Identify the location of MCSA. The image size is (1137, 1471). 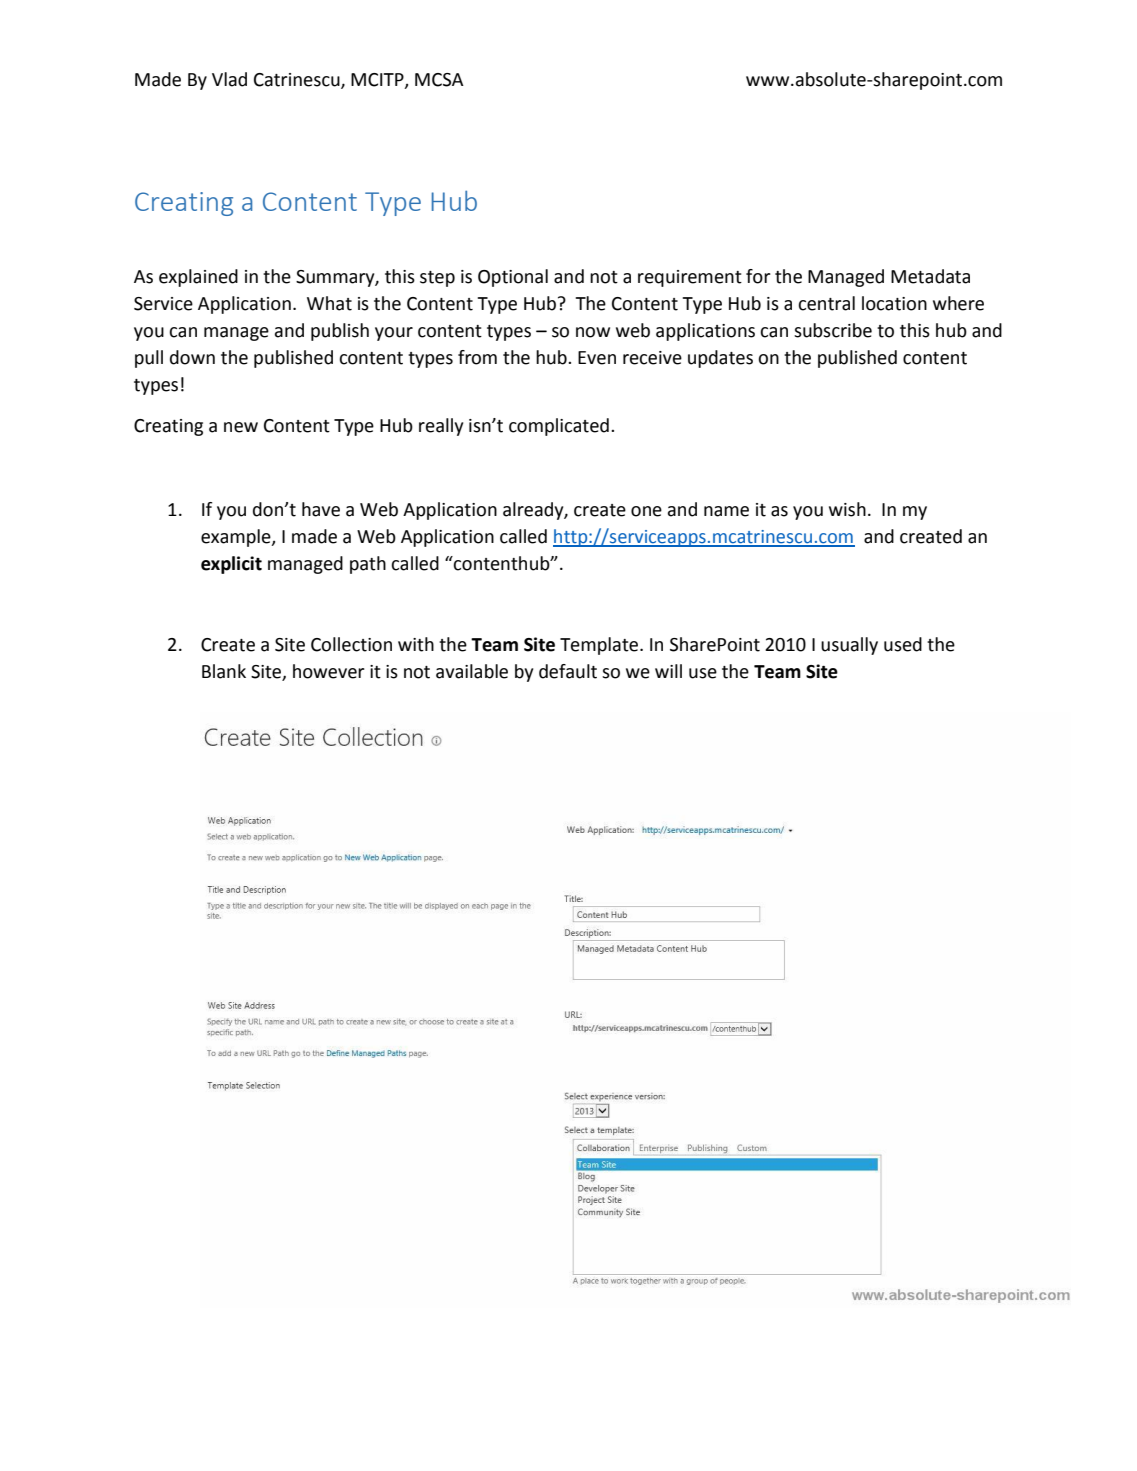
(439, 80).
